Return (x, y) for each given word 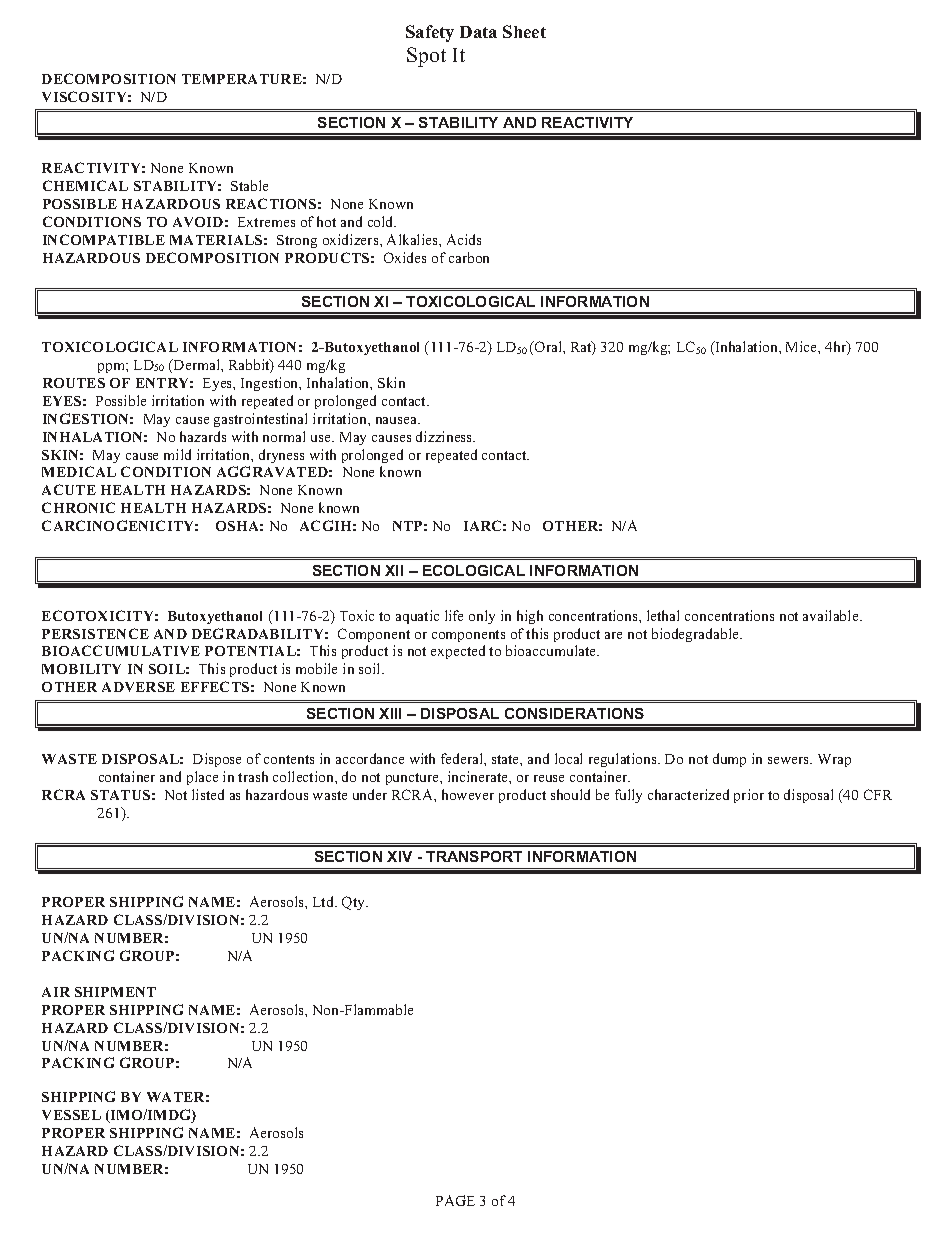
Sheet (524, 31)
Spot (426, 57)
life (454, 615)
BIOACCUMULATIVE (121, 650)
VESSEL (71, 1115)
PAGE (455, 1200)
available (832, 615)
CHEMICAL (85, 185)
